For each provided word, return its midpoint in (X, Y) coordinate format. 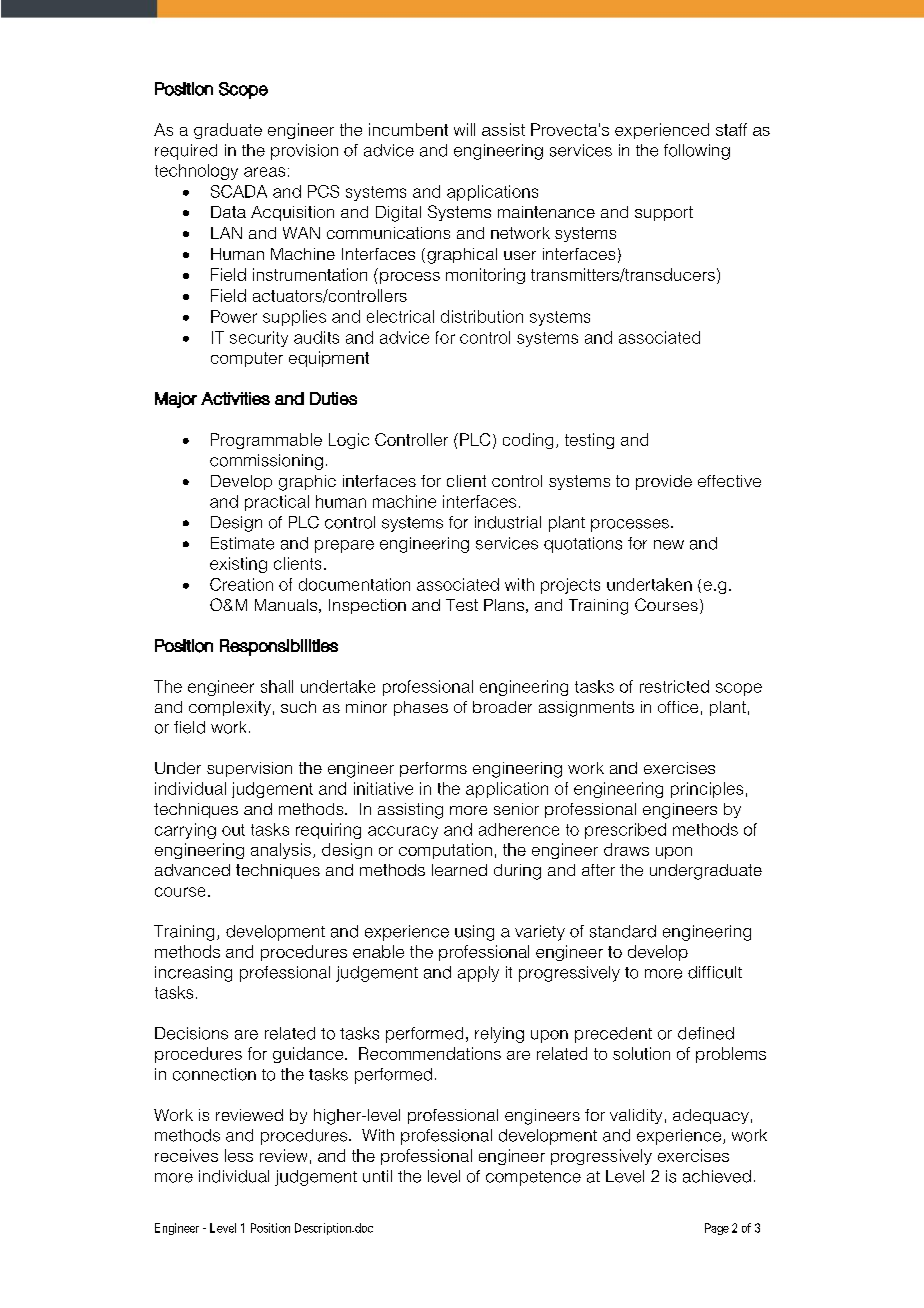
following (697, 152)
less (239, 1155)
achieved (717, 1176)
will (464, 129)
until (377, 1176)
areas (264, 172)
